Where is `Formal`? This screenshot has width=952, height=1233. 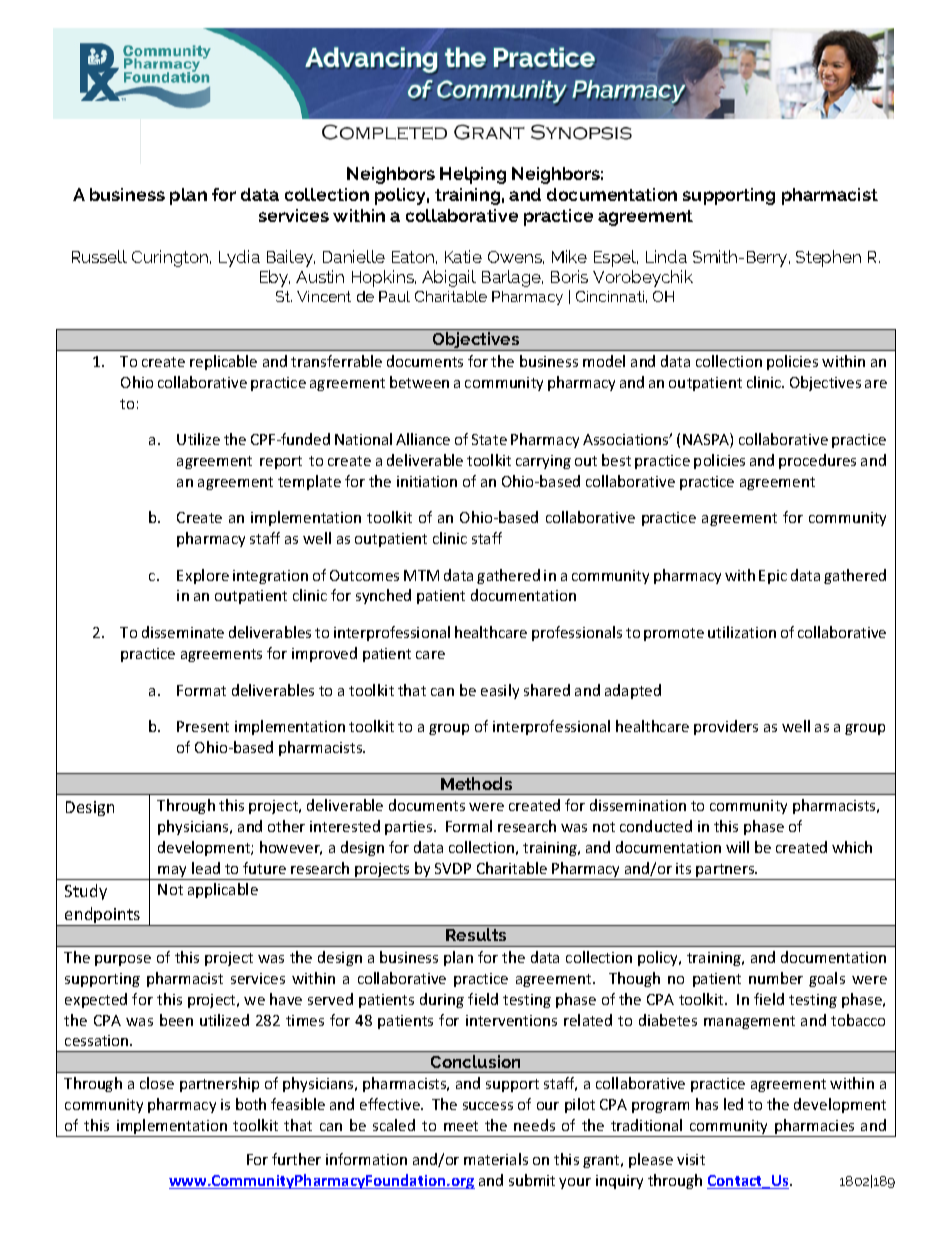
Formal is located at coordinates (469, 826).
